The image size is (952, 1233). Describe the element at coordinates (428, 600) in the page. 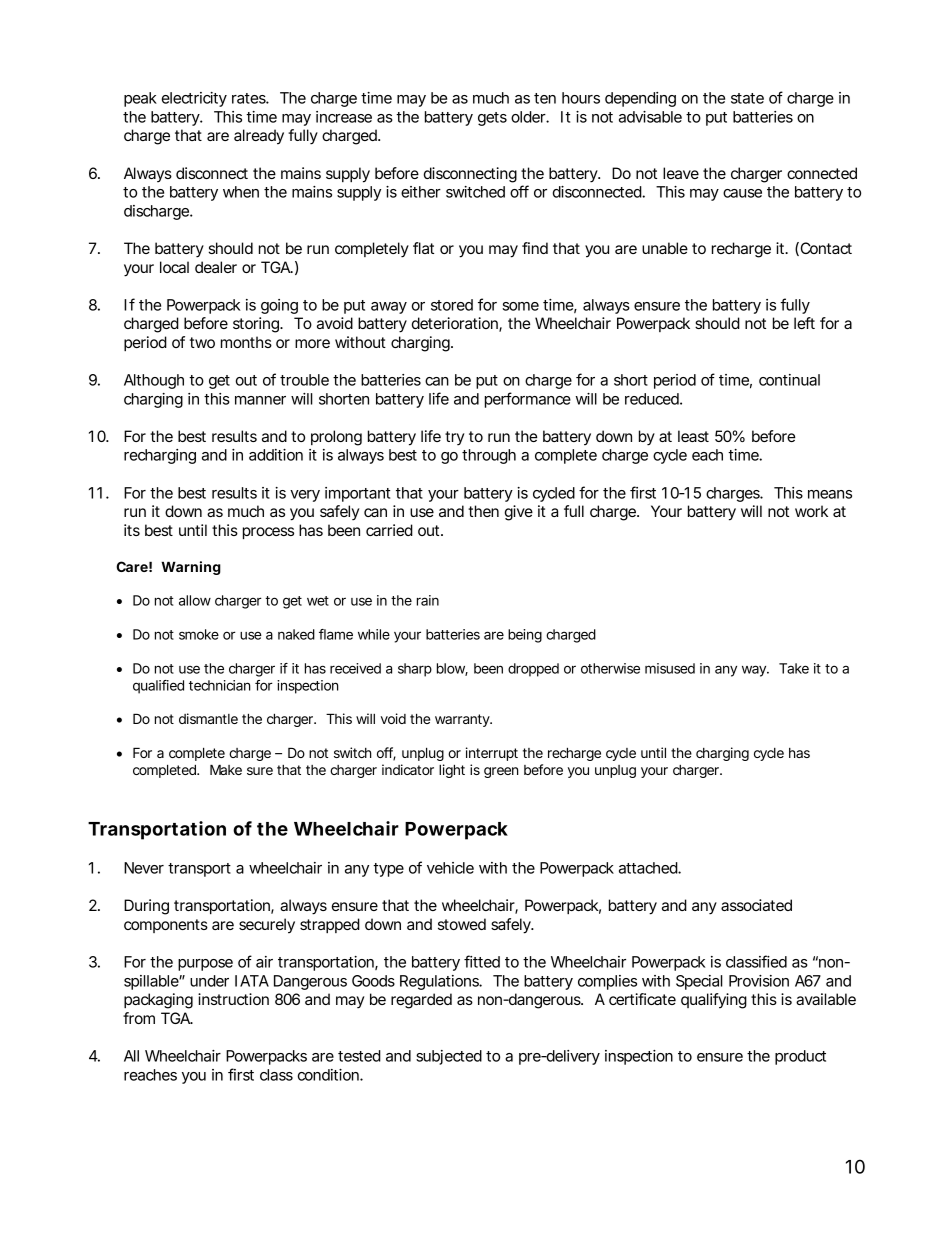

I see `rain` at that location.
